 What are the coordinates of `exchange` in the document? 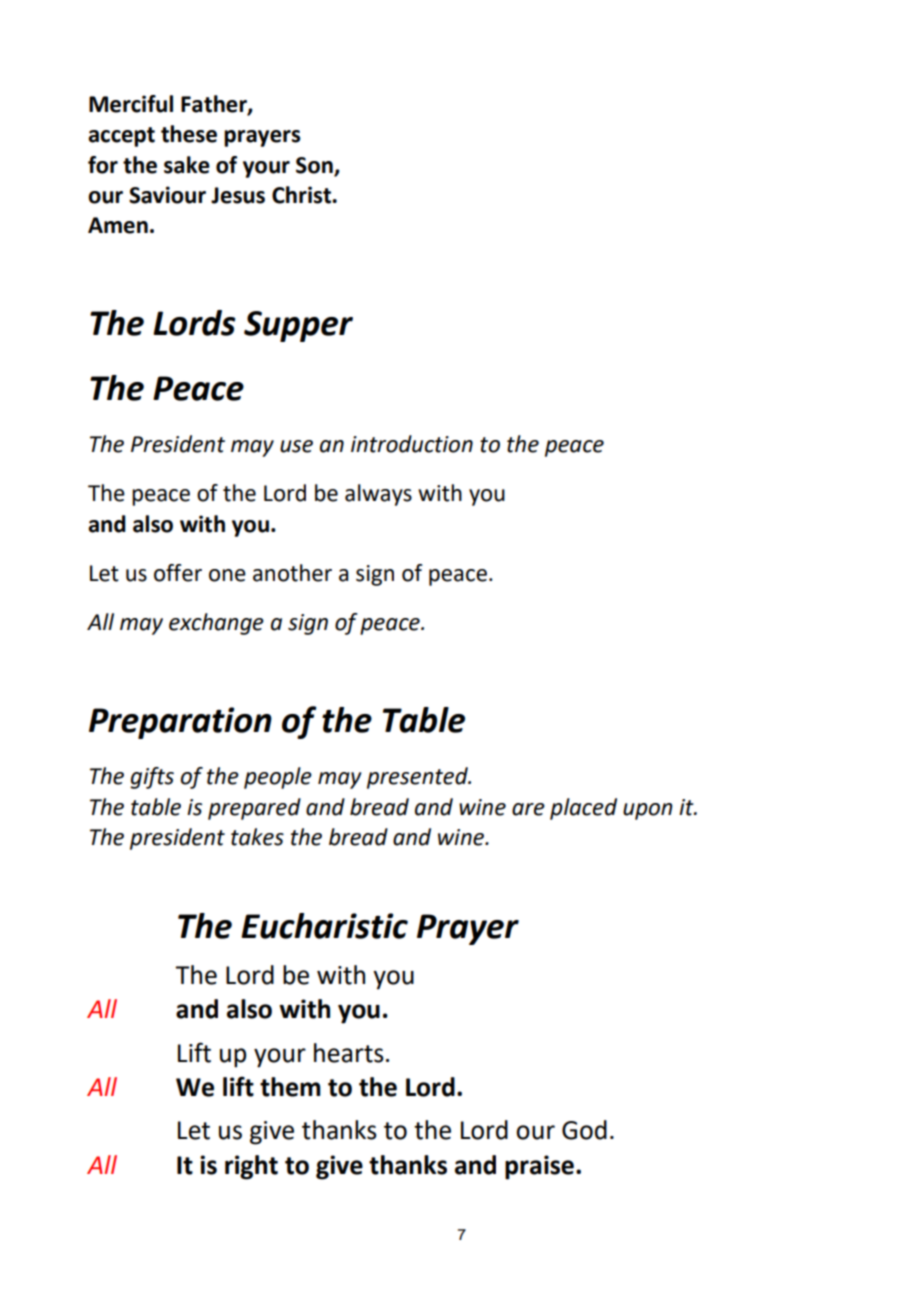 It's located at (216, 624).
